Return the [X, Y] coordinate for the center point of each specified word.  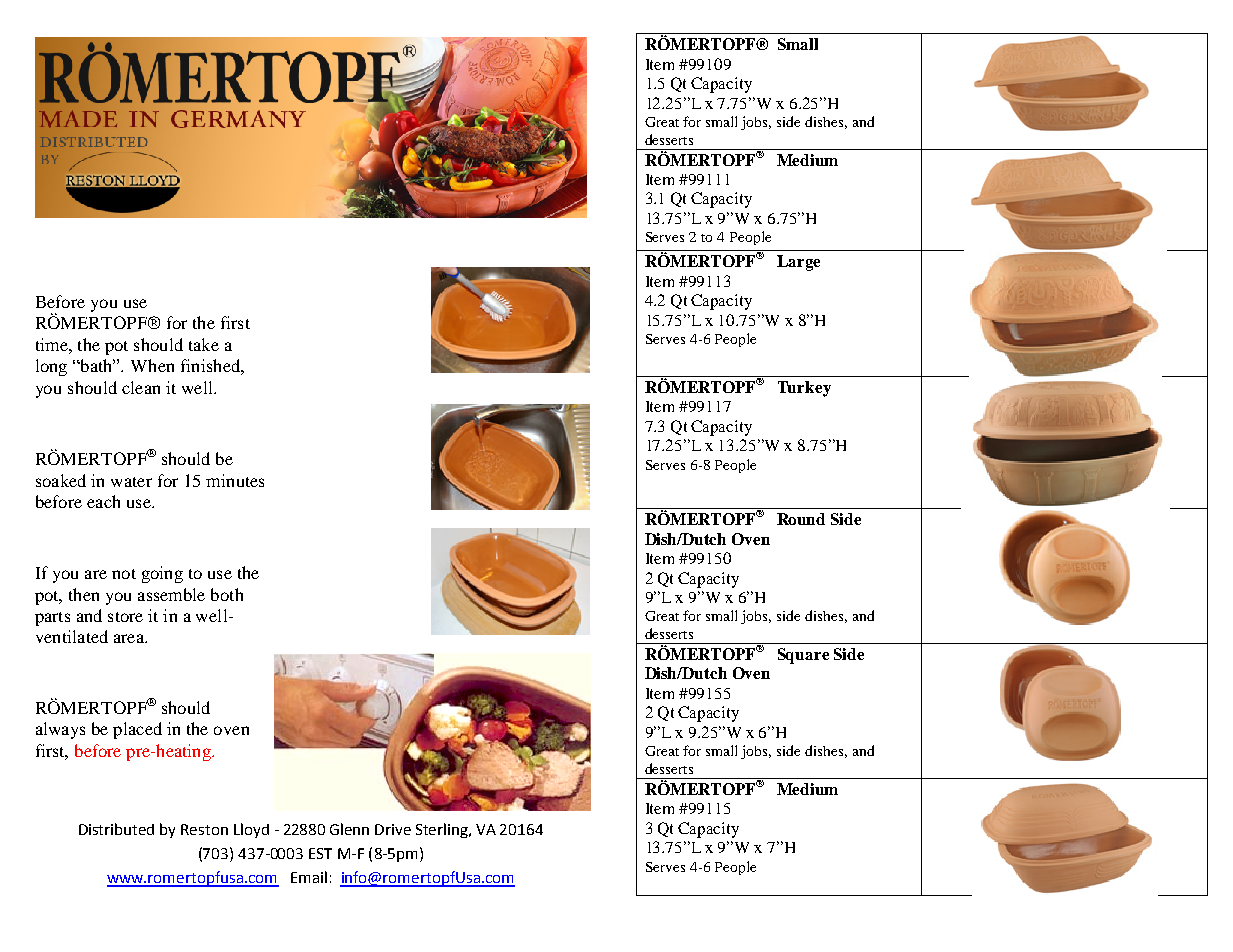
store [125, 617]
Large [798, 263]
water [131, 482]
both [227, 594]
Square [803, 656]
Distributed [116, 829]
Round [801, 519]
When [152, 365]
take [204, 344]
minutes [235, 480]
